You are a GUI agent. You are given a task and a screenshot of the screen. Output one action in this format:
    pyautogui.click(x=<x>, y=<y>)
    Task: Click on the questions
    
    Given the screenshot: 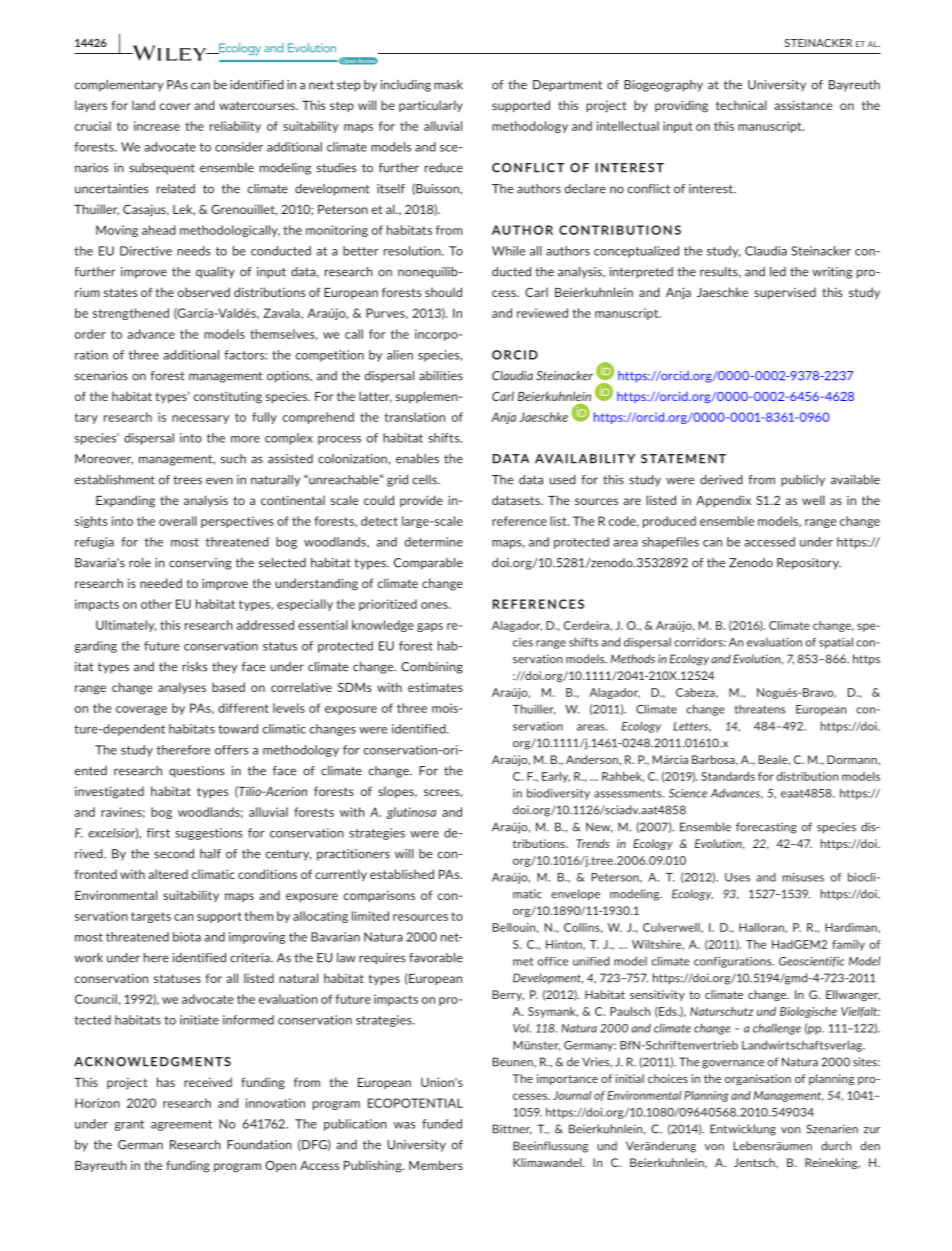 What is the action you would take?
    pyautogui.click(x=197, y=772)
